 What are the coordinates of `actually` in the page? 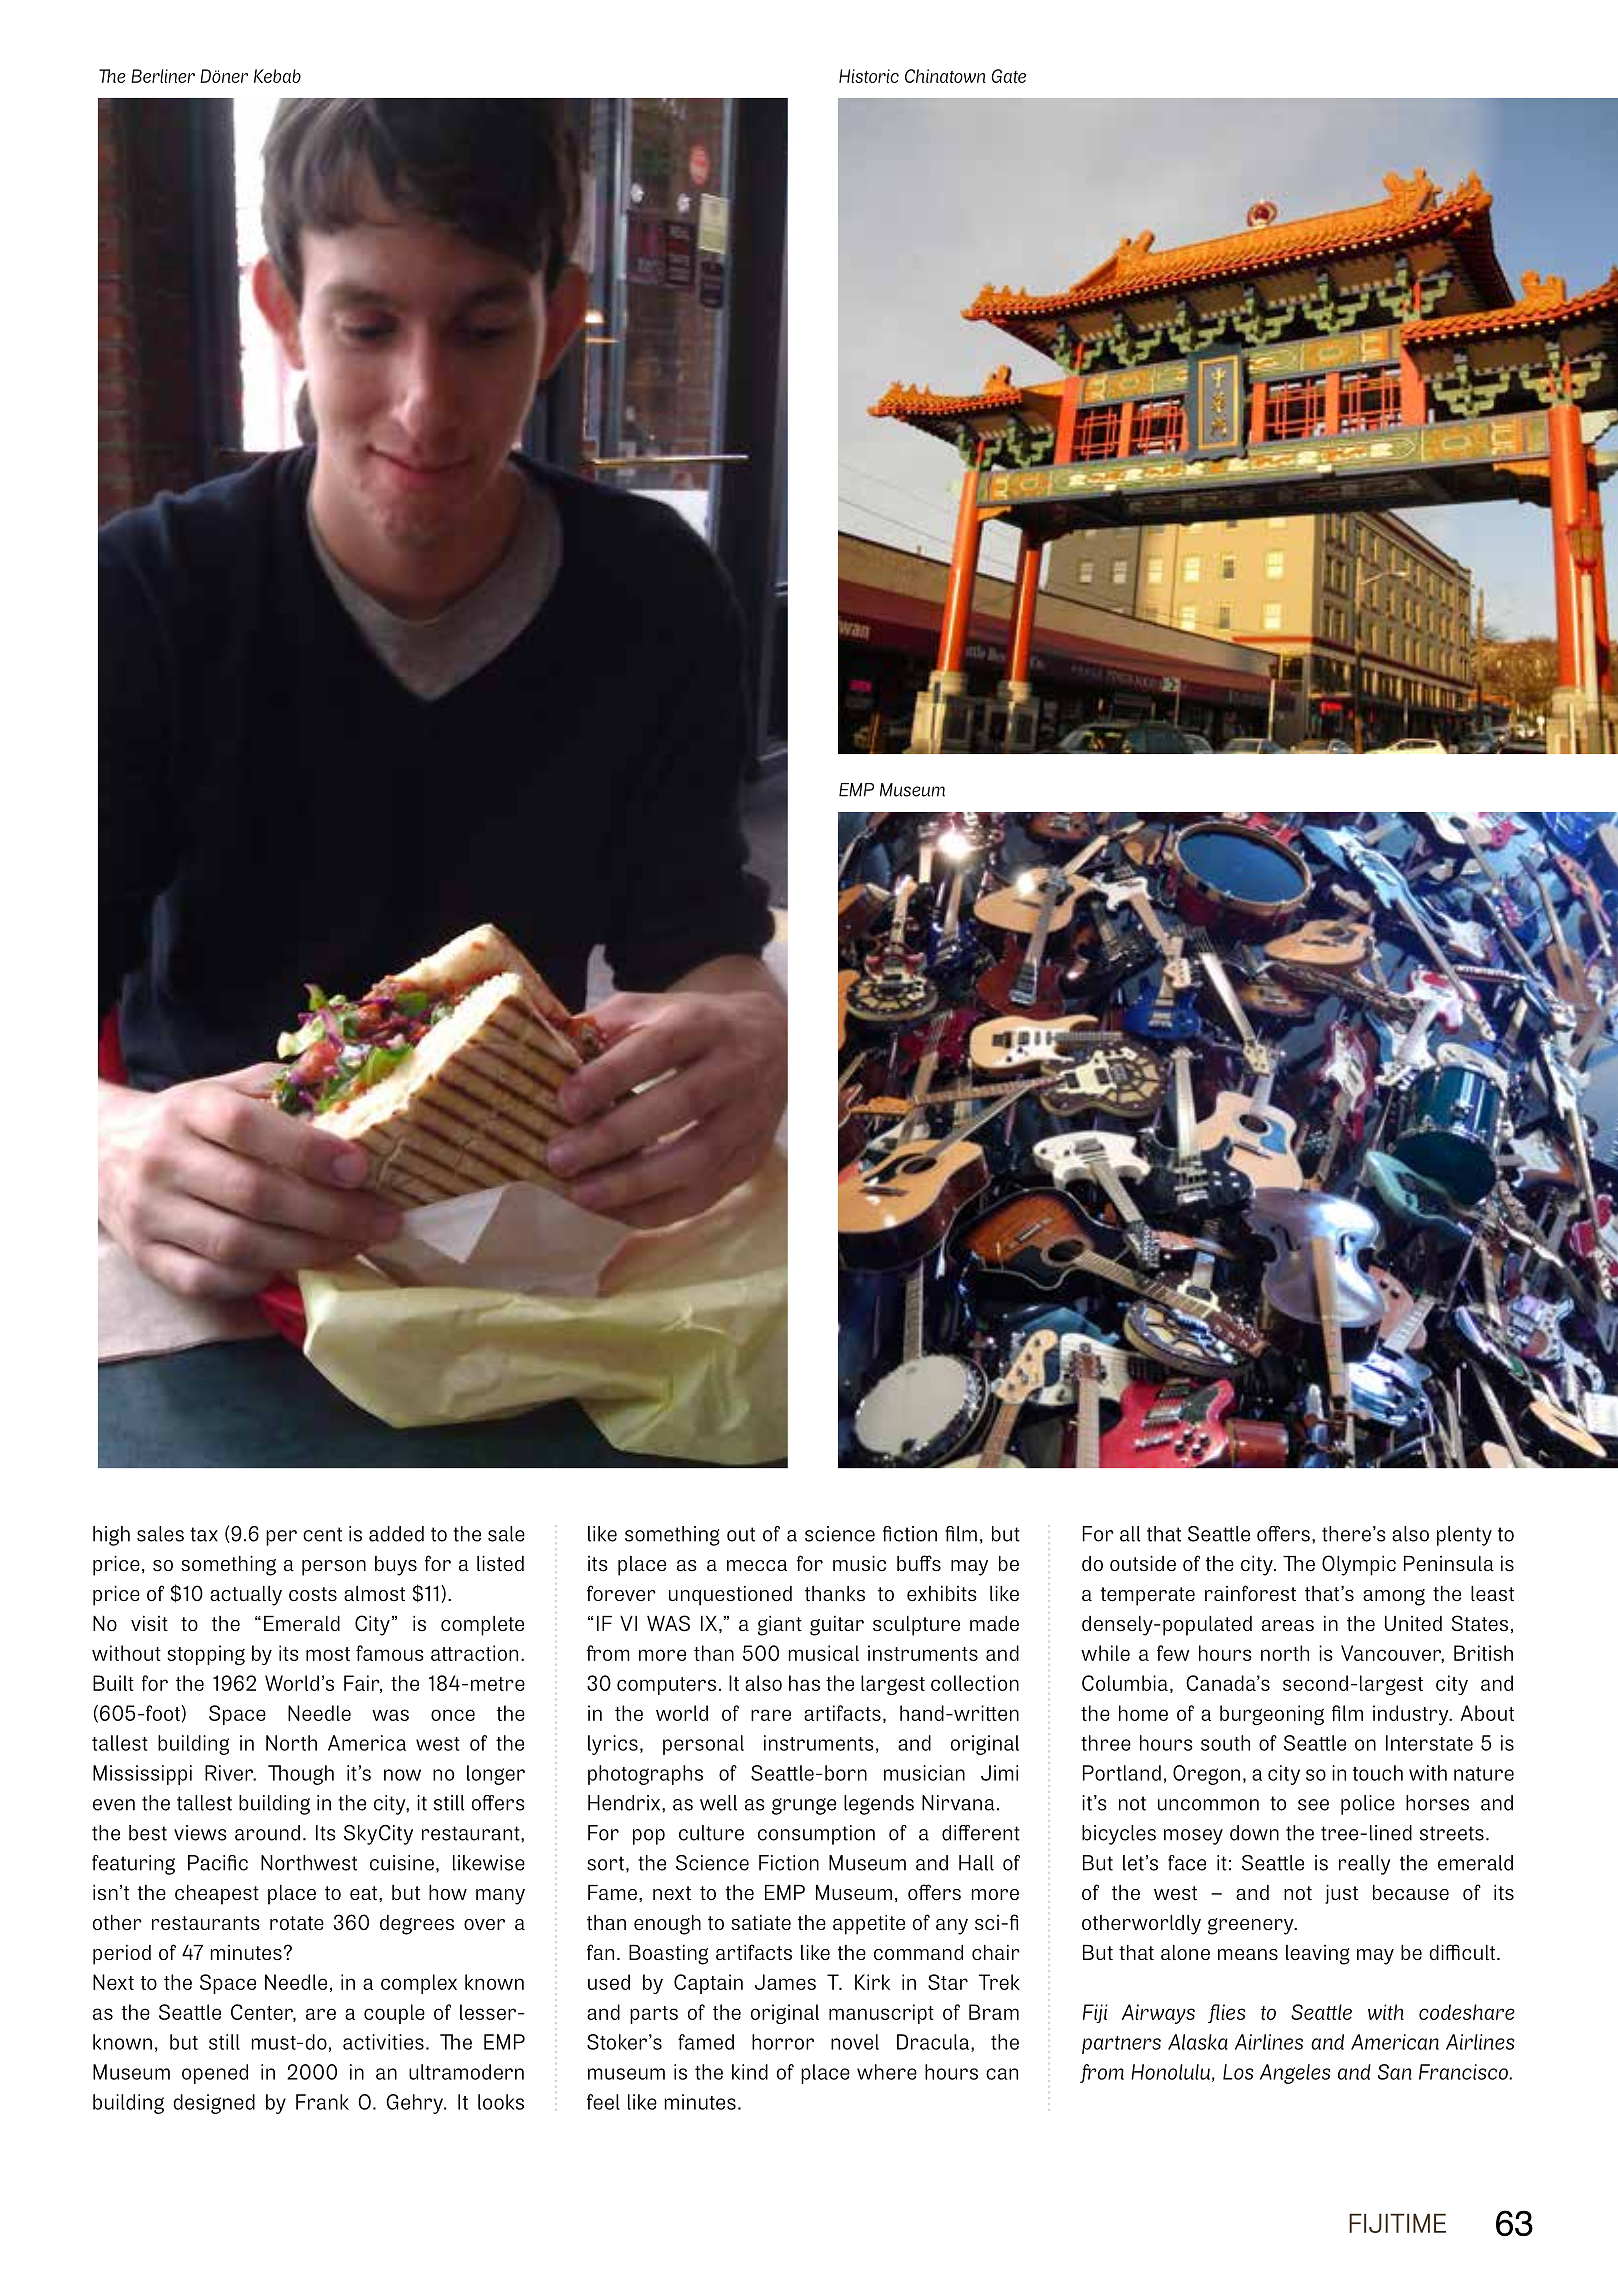 It's located at (246, 1596).
